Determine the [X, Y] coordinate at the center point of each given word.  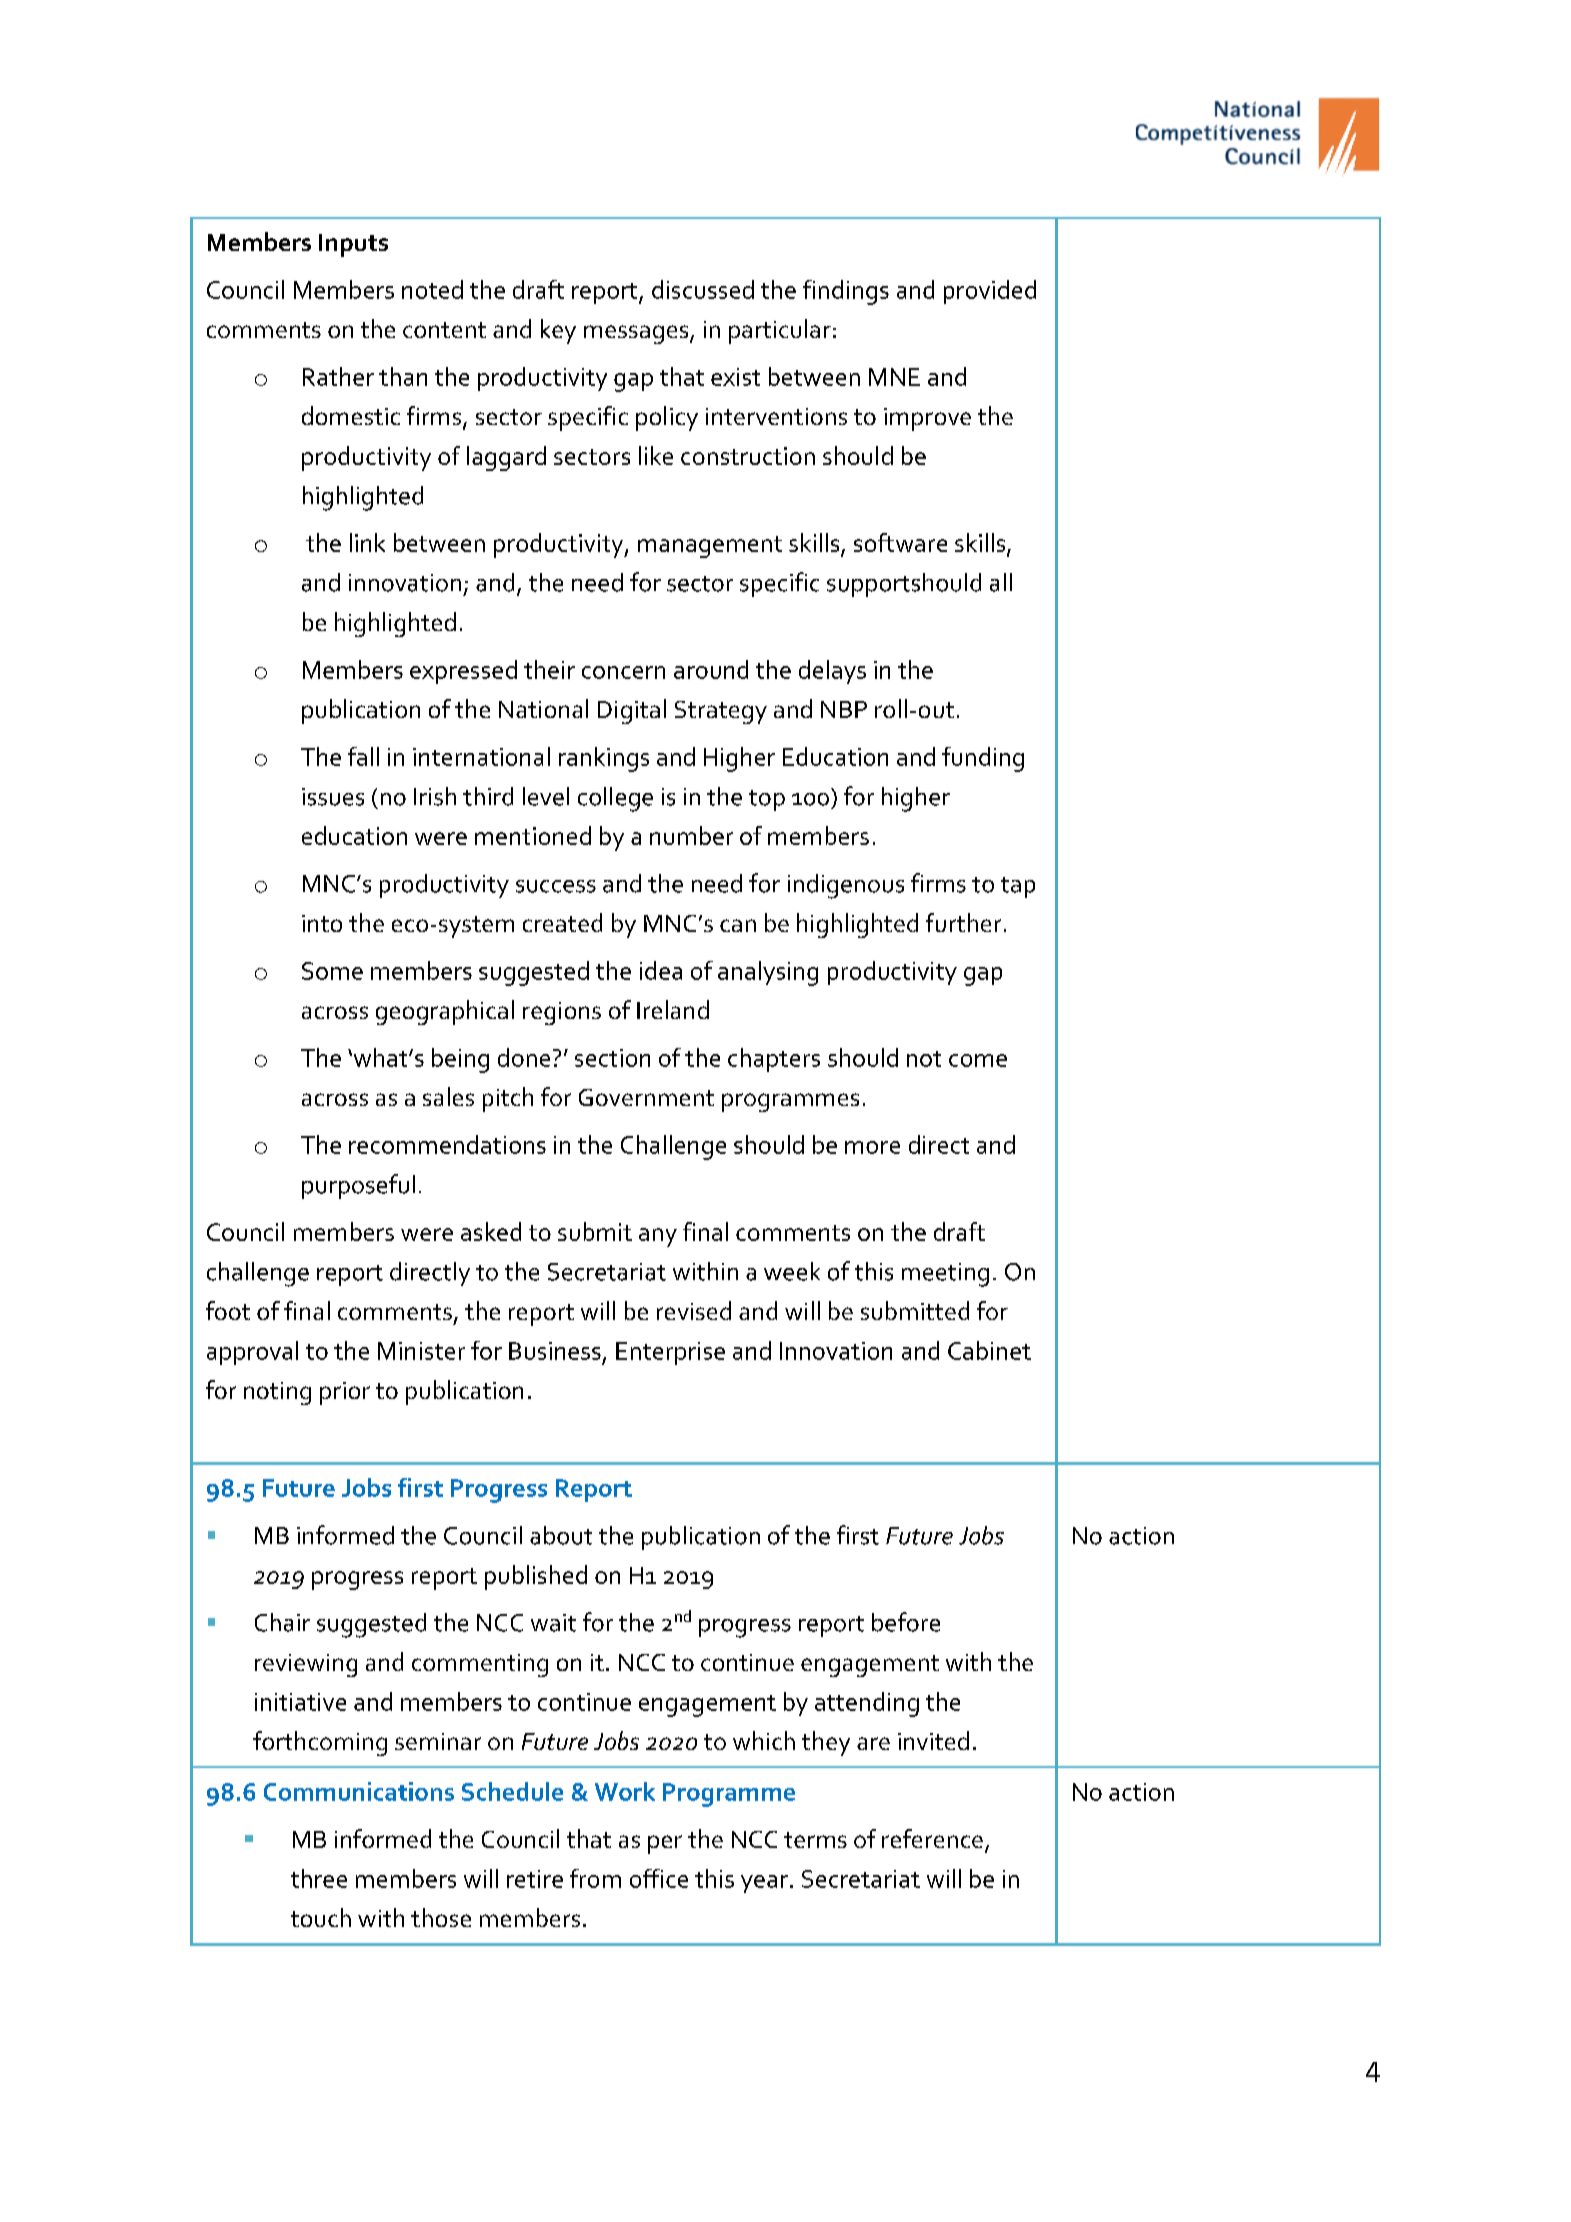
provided [990, 292]
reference [932, 1838]
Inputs [353, 245]
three [319, 1878]
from [595, 1878]
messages [637, 334]
